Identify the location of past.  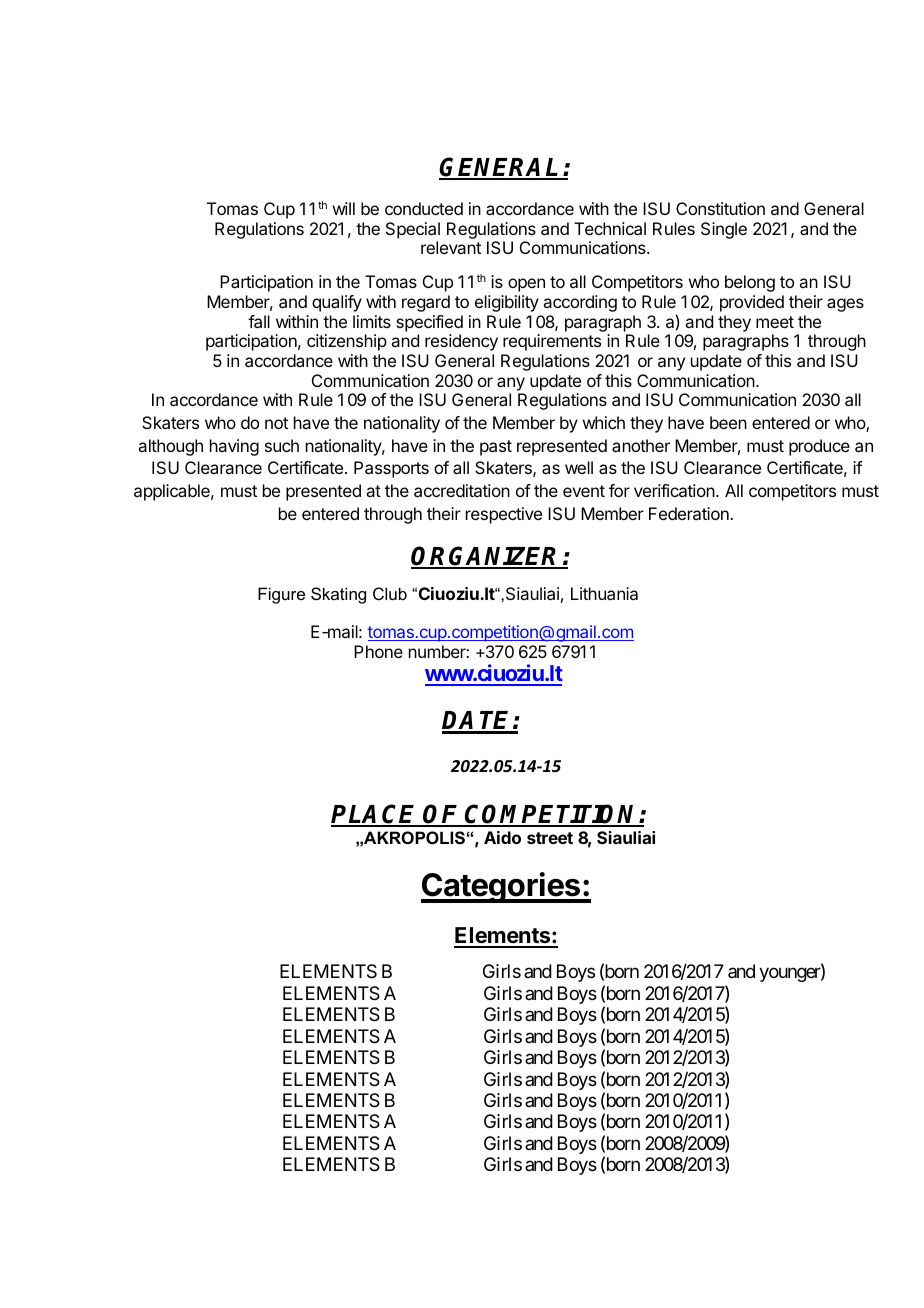
(496, 448).
